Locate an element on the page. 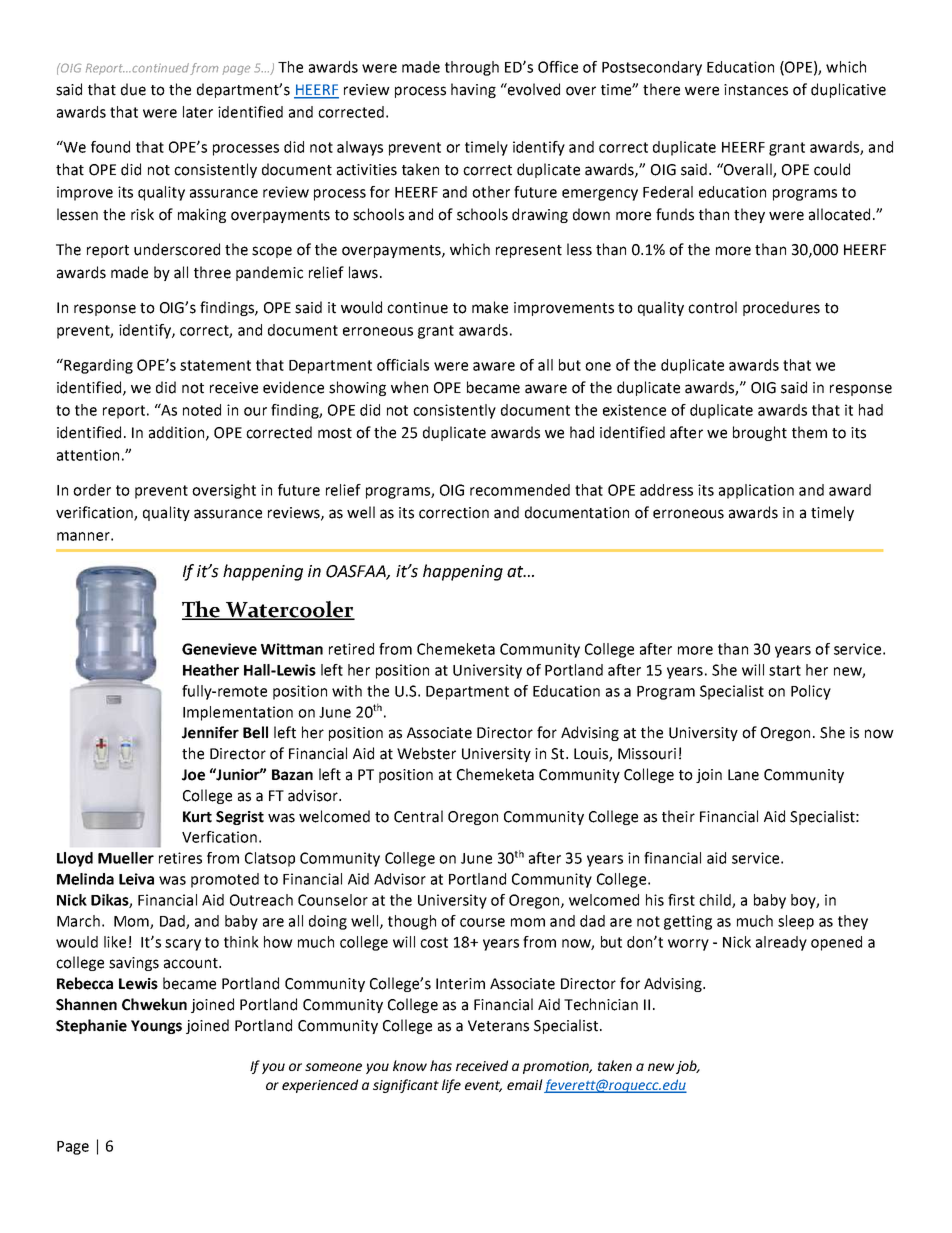 The image size is (952, 1233). has is located at coordinates (441, 1065).
